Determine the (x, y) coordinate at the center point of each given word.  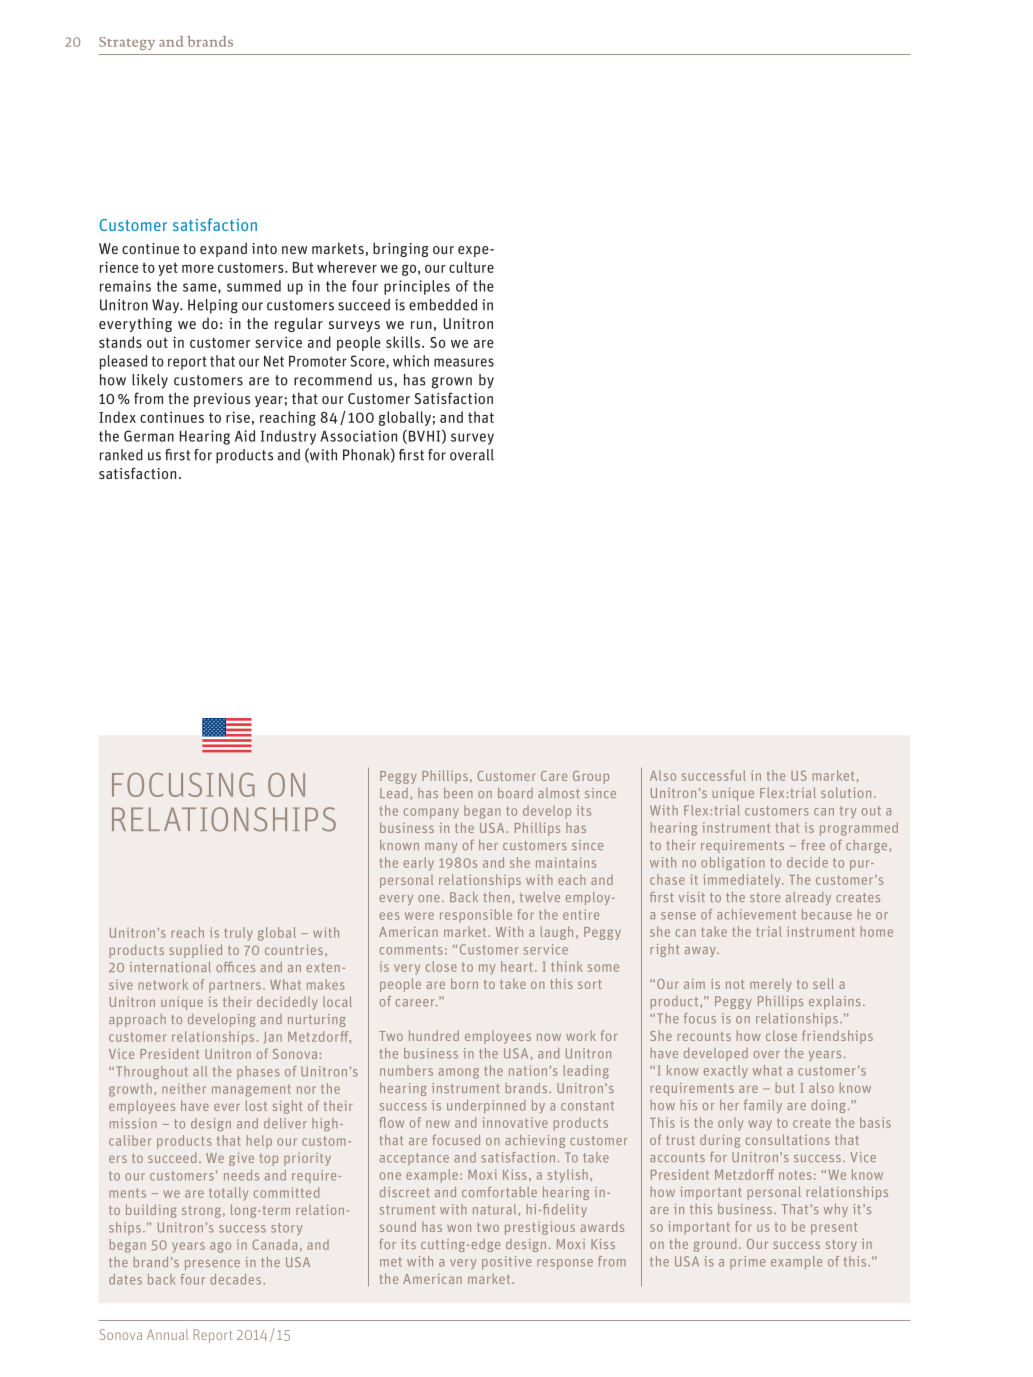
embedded (443, 305)
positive (506, 1262)
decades (235, 1279)
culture (471, 267)
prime (747, 1262)
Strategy (127, 43)
